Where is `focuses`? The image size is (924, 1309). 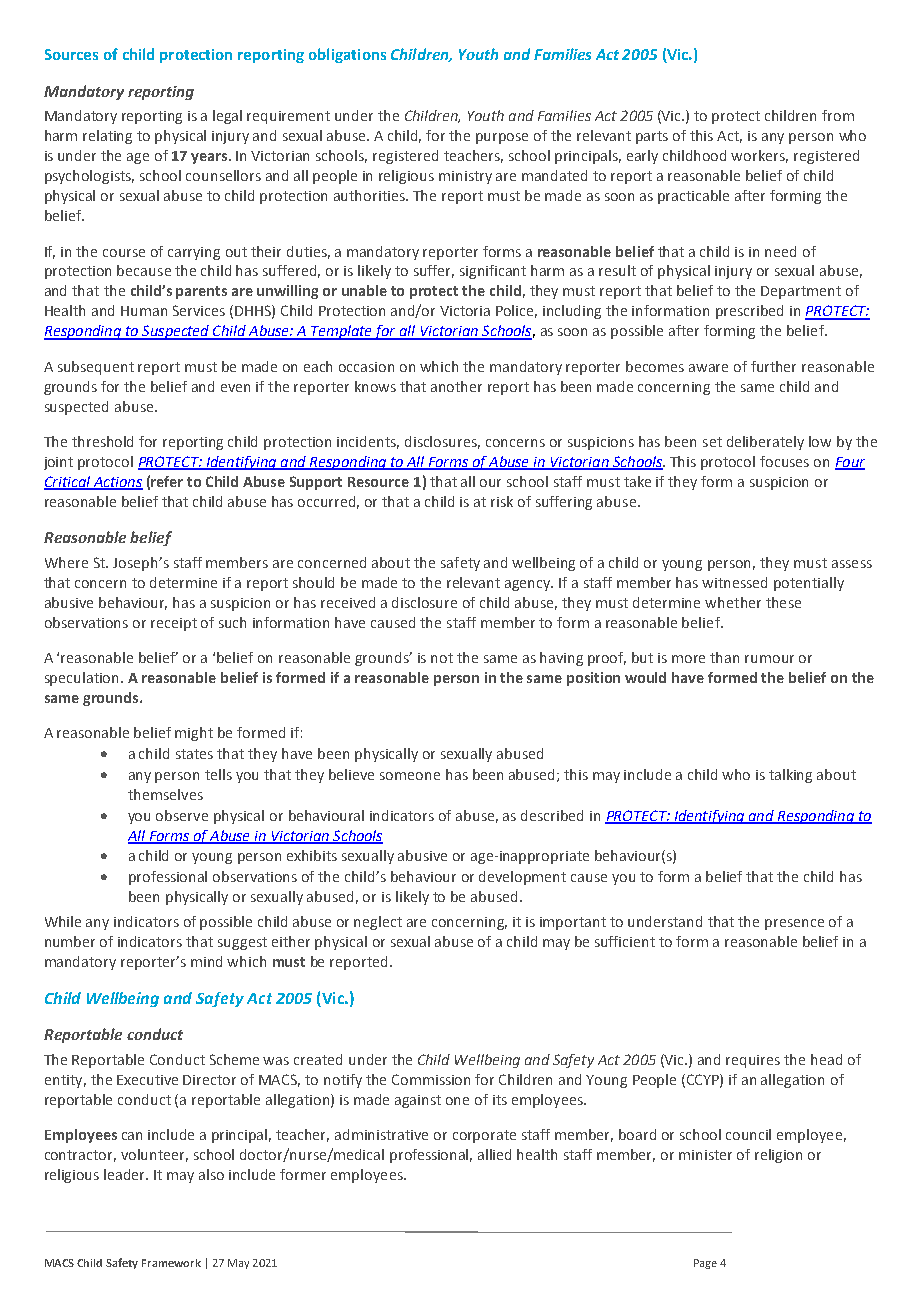 focuses is located at coordinates (784, 461).
